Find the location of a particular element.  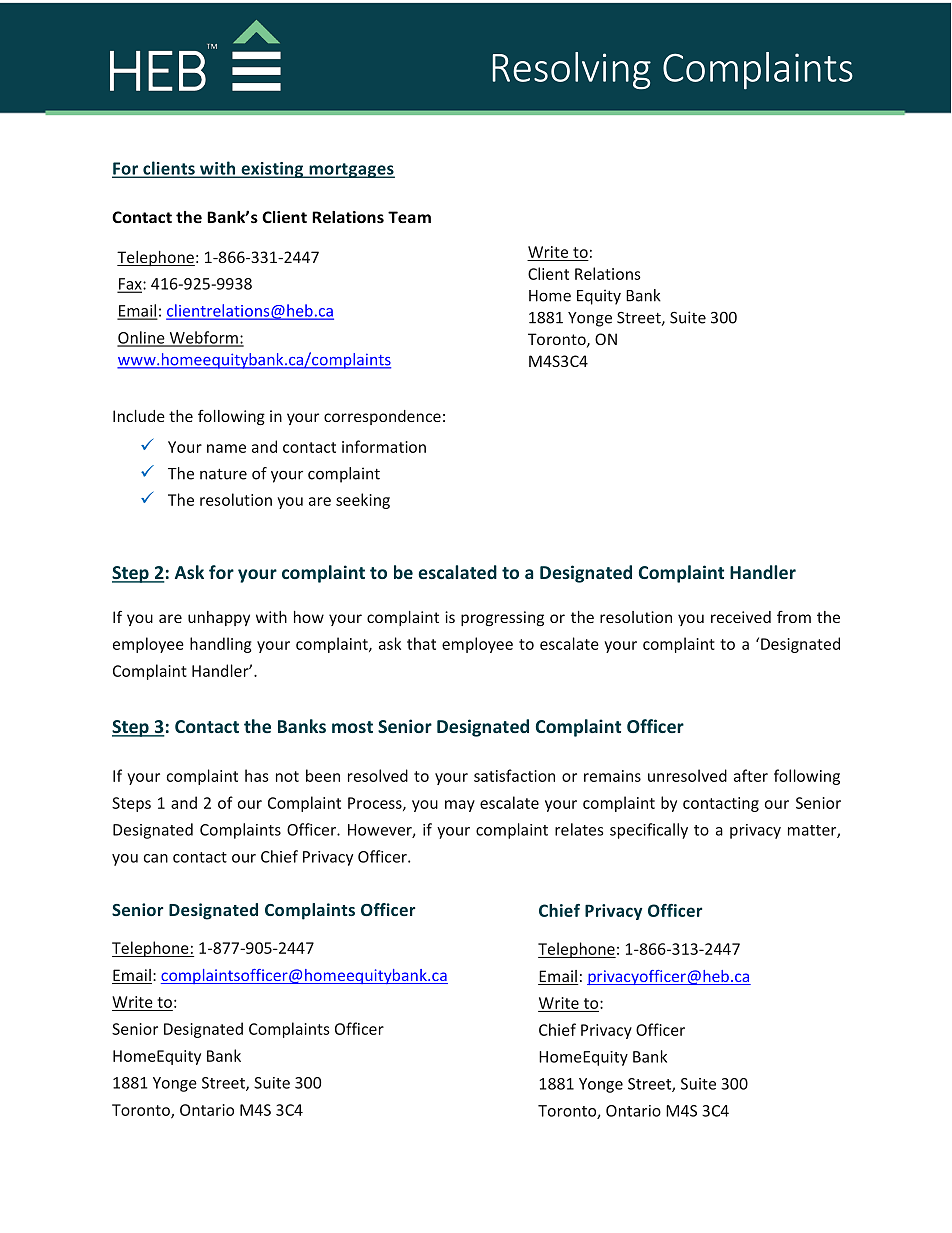

correspondence is located at coordinates (382, 417).
